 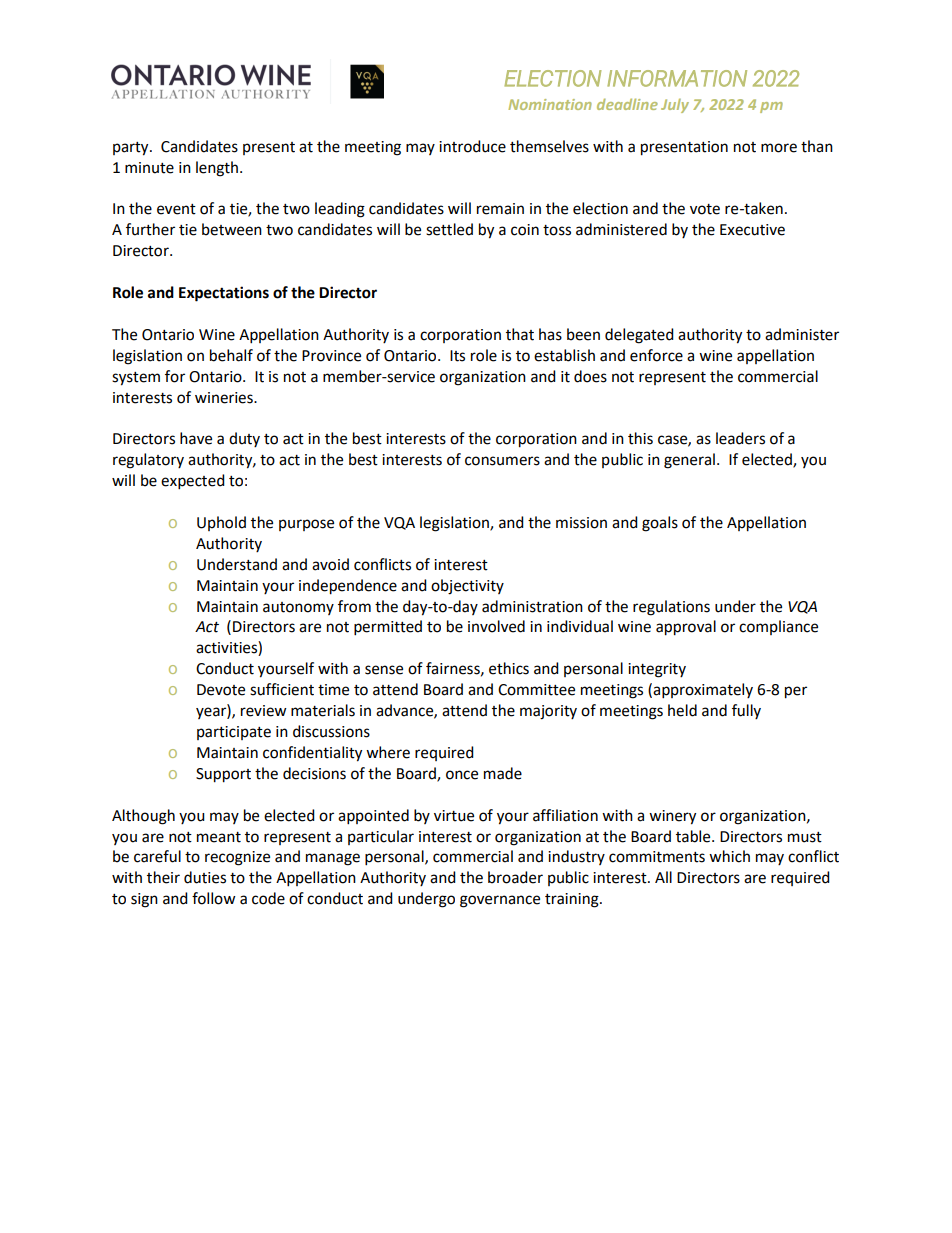 I want to click on July, so click(x=675, y=106).
